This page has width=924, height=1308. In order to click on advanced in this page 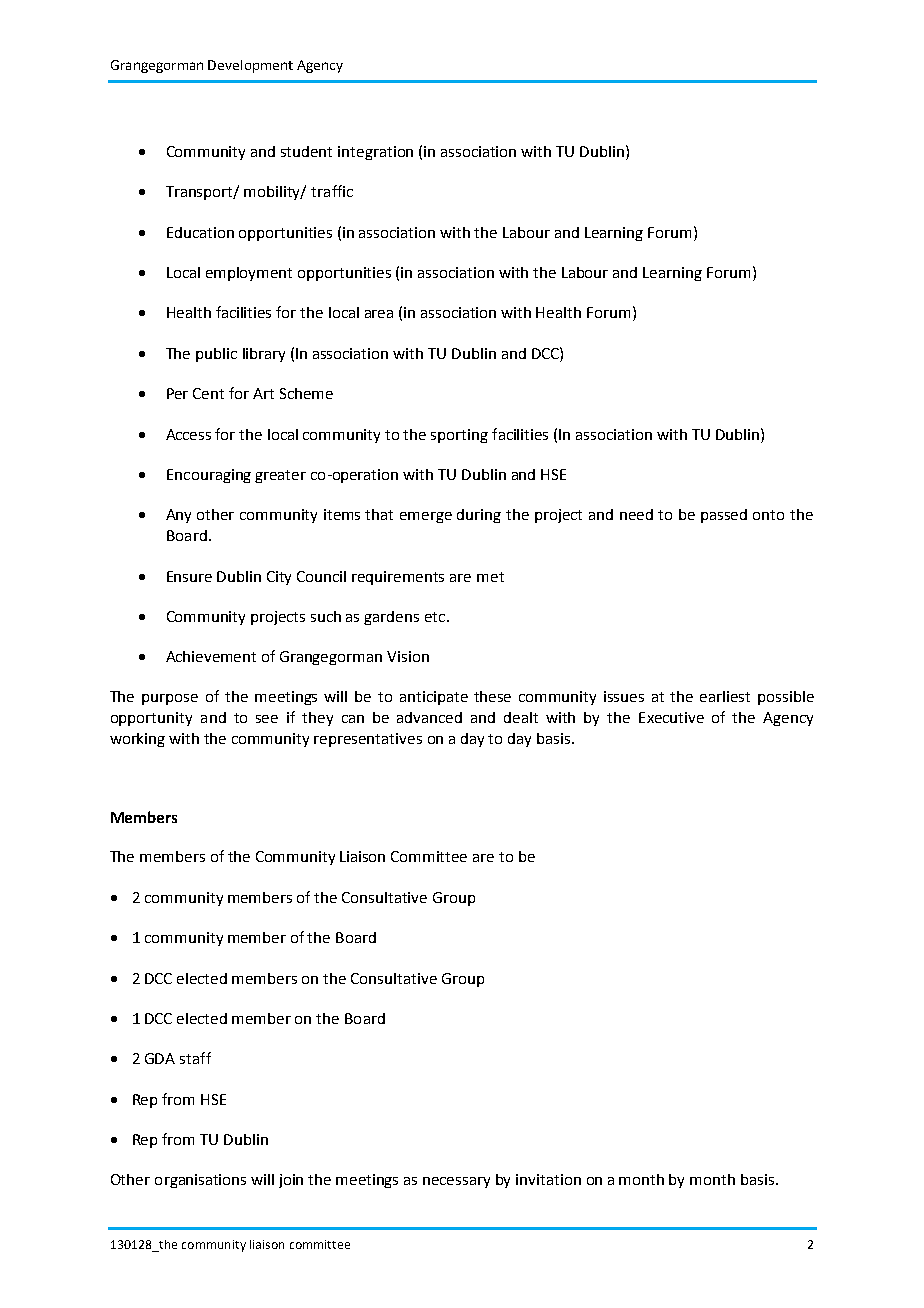, I will do `click(429, 717)`.
